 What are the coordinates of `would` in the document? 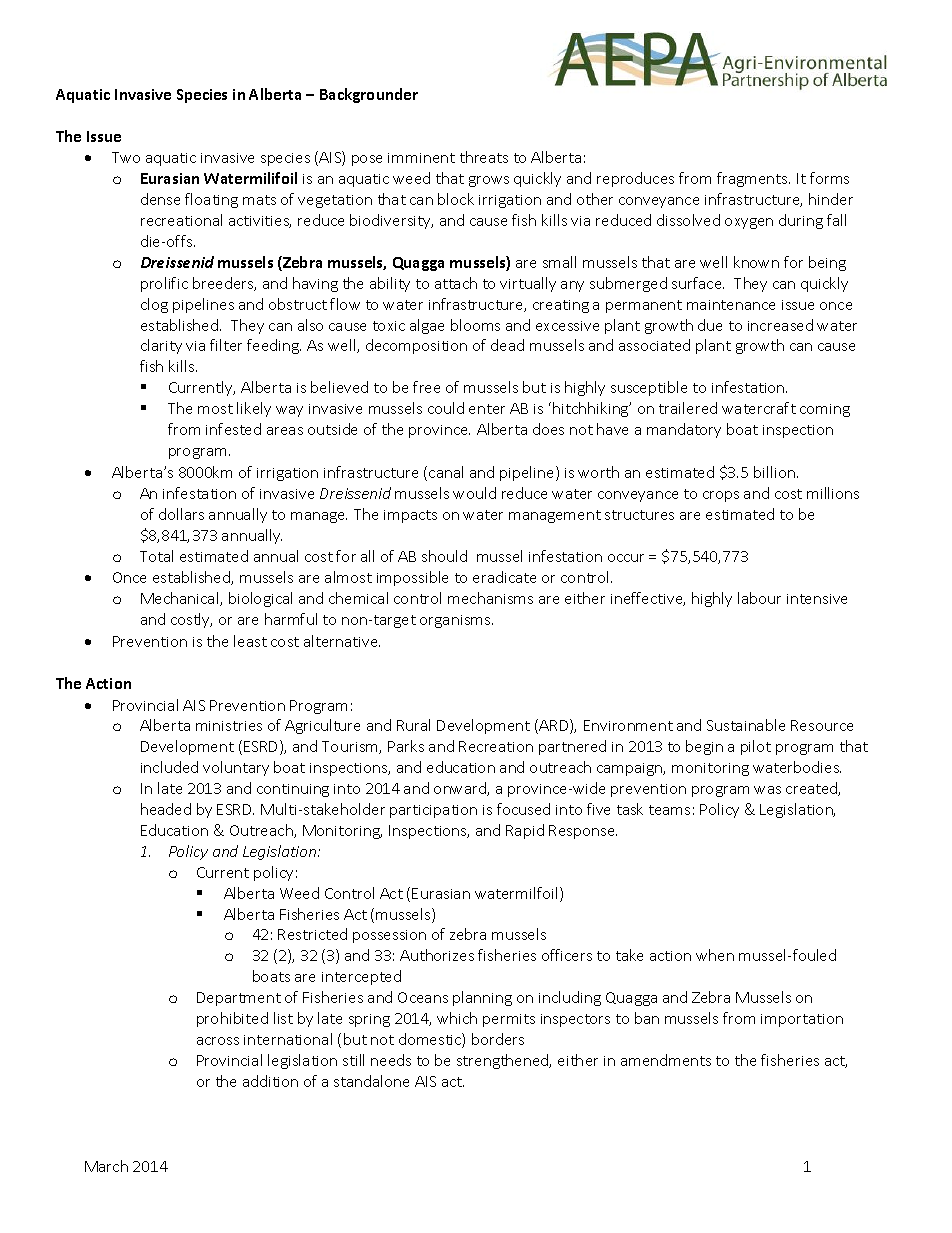 It's located at (474, 493).
